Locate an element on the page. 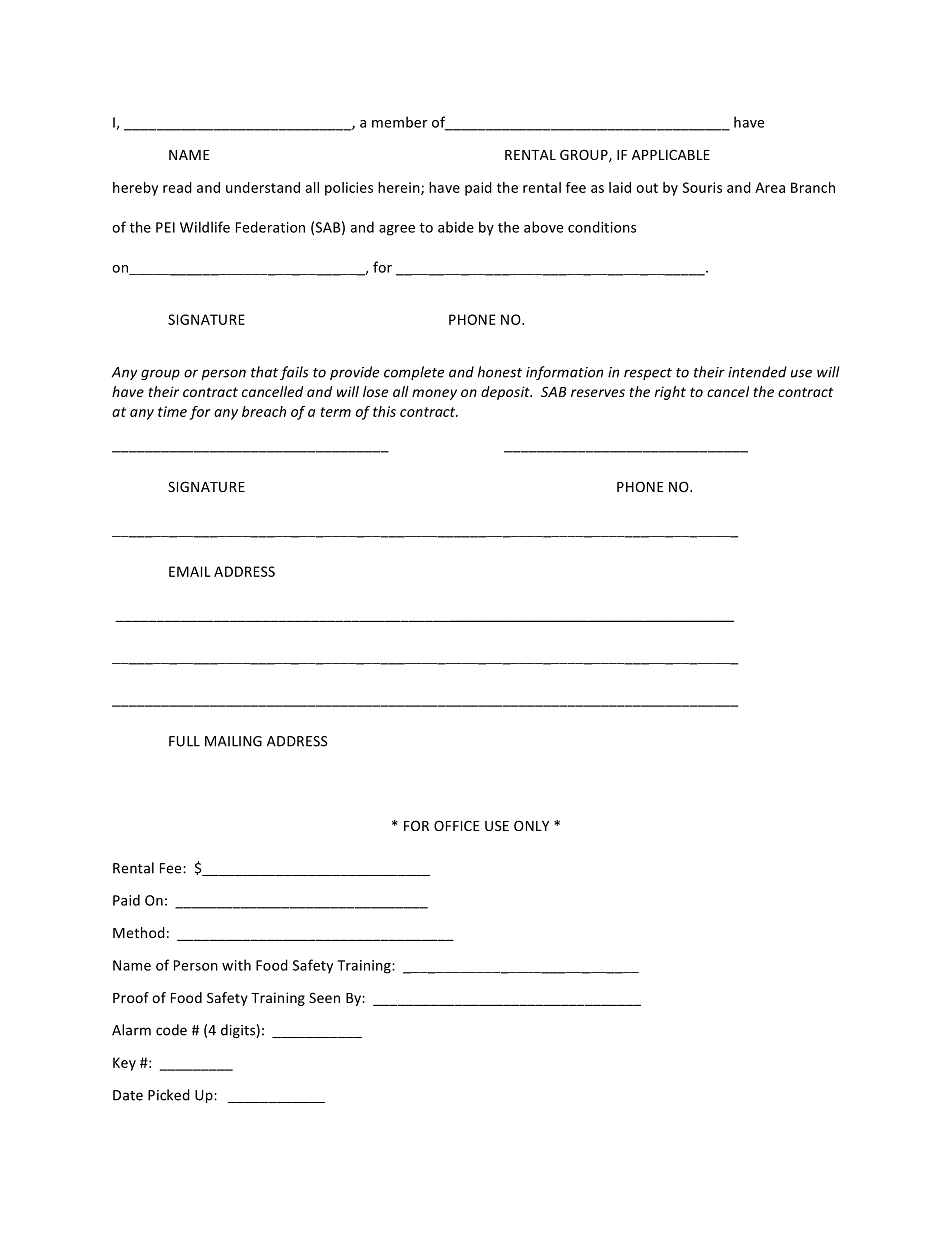 This document has width=952, height=1233. right is located at coordinates (670, 393).
